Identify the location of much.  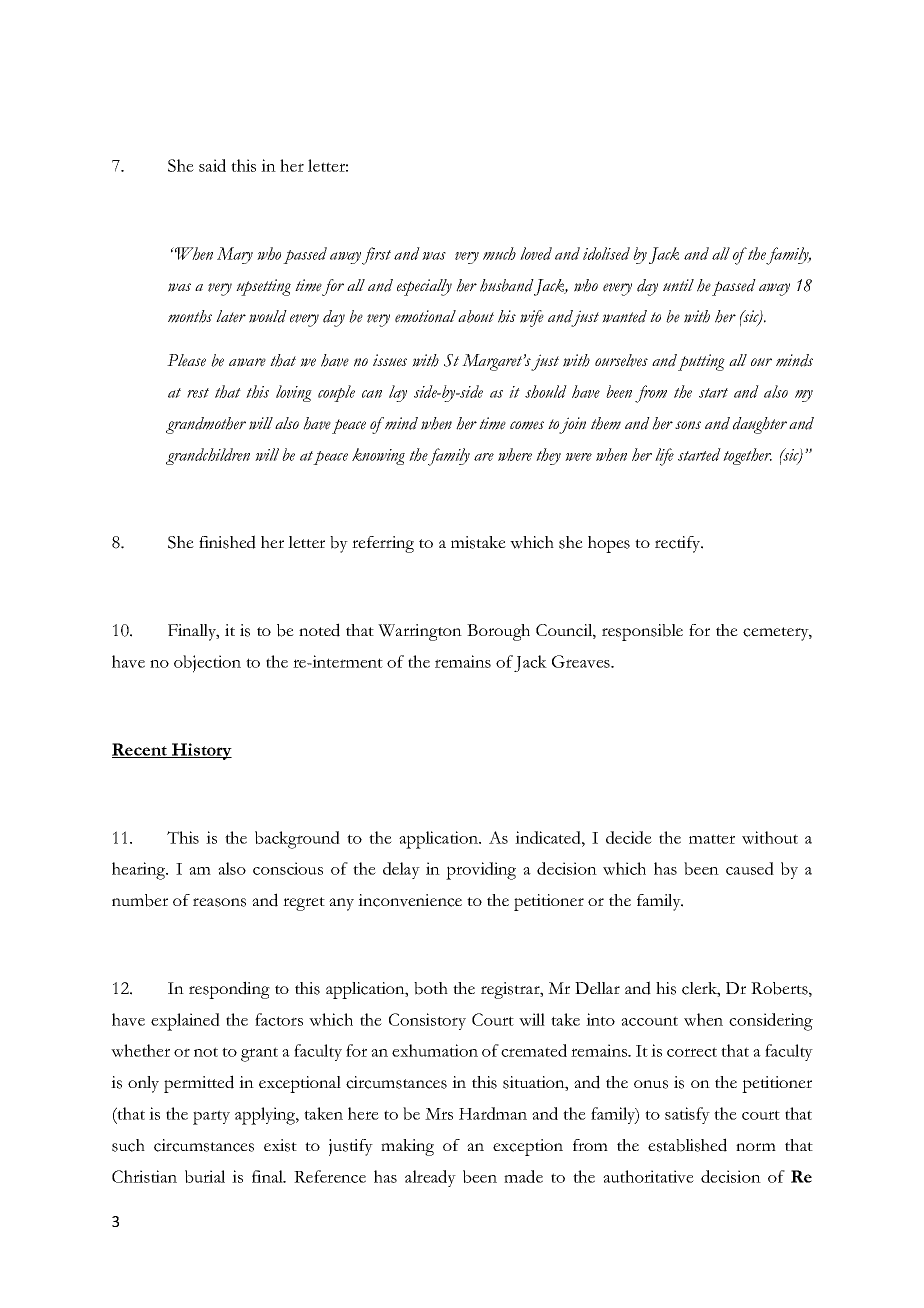
(499, 253).
